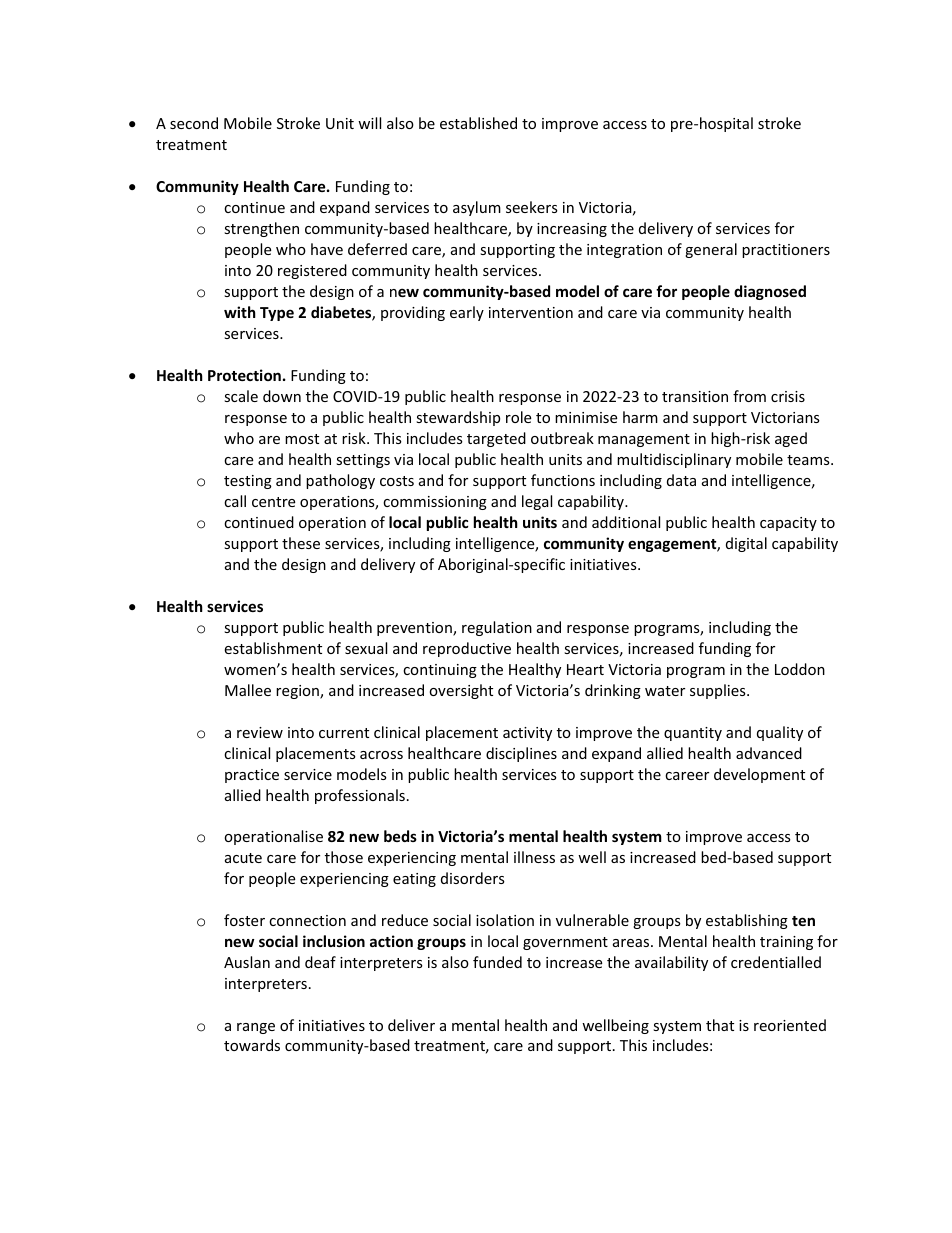 This screenshot has height=1233, width=952. I want to click on from, so click(749, 396).
